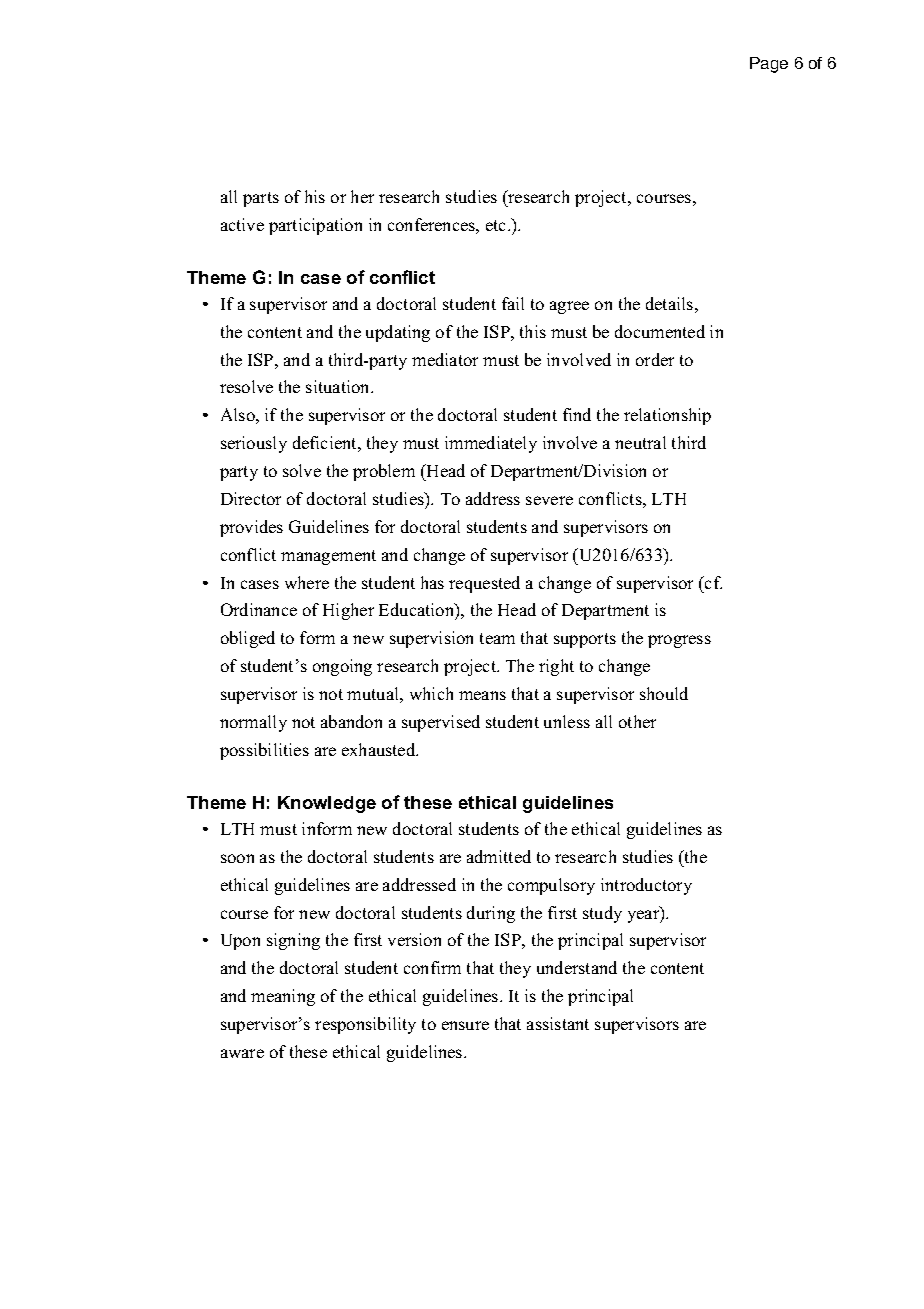  What do you see at coordinates (339, 386) in the image?
I see `situation` at bounding box center [339, 386].
